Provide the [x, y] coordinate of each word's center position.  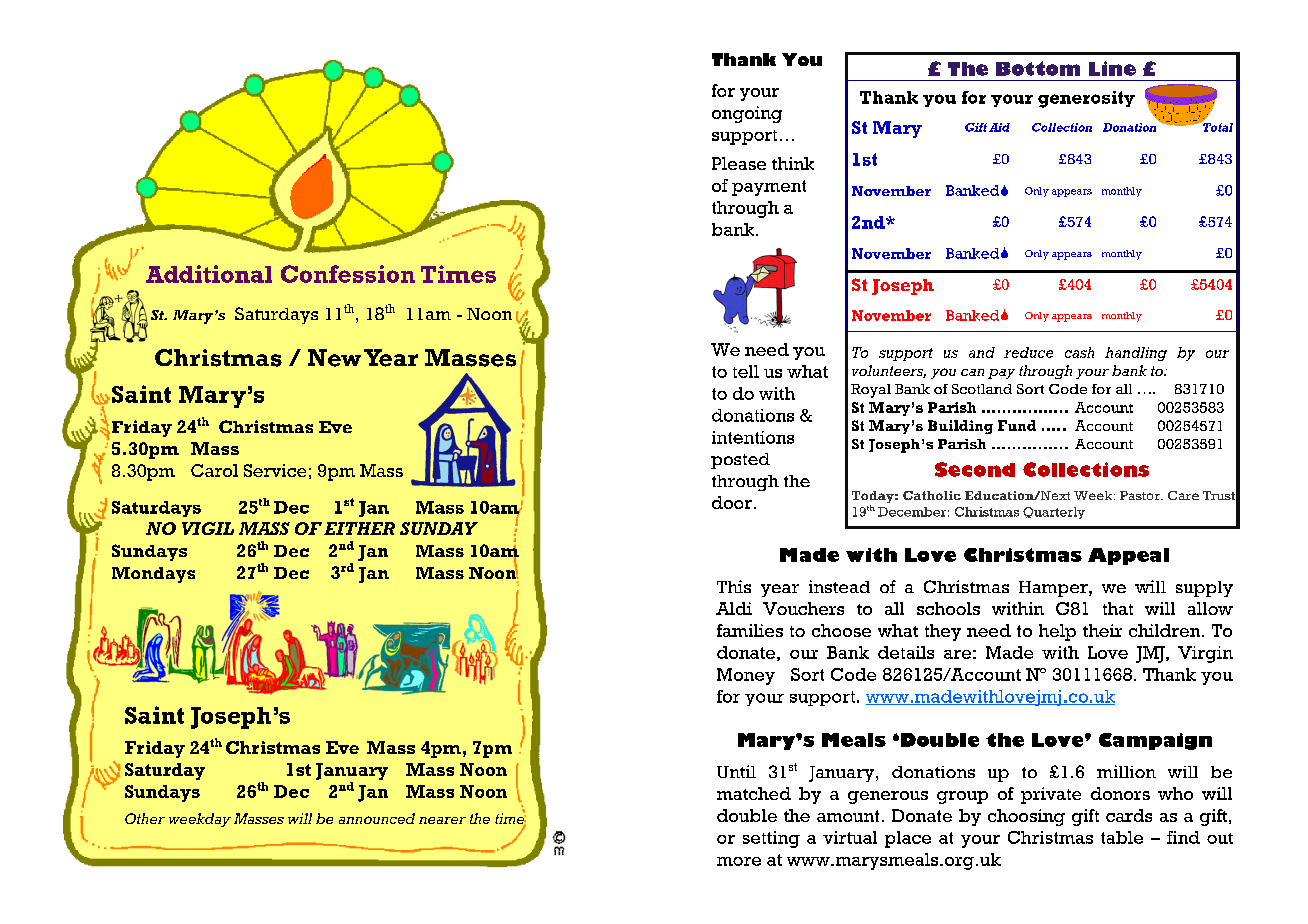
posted [740, 461]
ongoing [747, 114]
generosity [1086, 99]
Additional [209, 274]
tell [746, 371]
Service [275, 470]
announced [377, 818]
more [739, 861]
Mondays [153, 575]
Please [739, 163]
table [1122, 837]
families [750, 630]
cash [1079, 352]
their [1102, 630]
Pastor [1141, 495]
